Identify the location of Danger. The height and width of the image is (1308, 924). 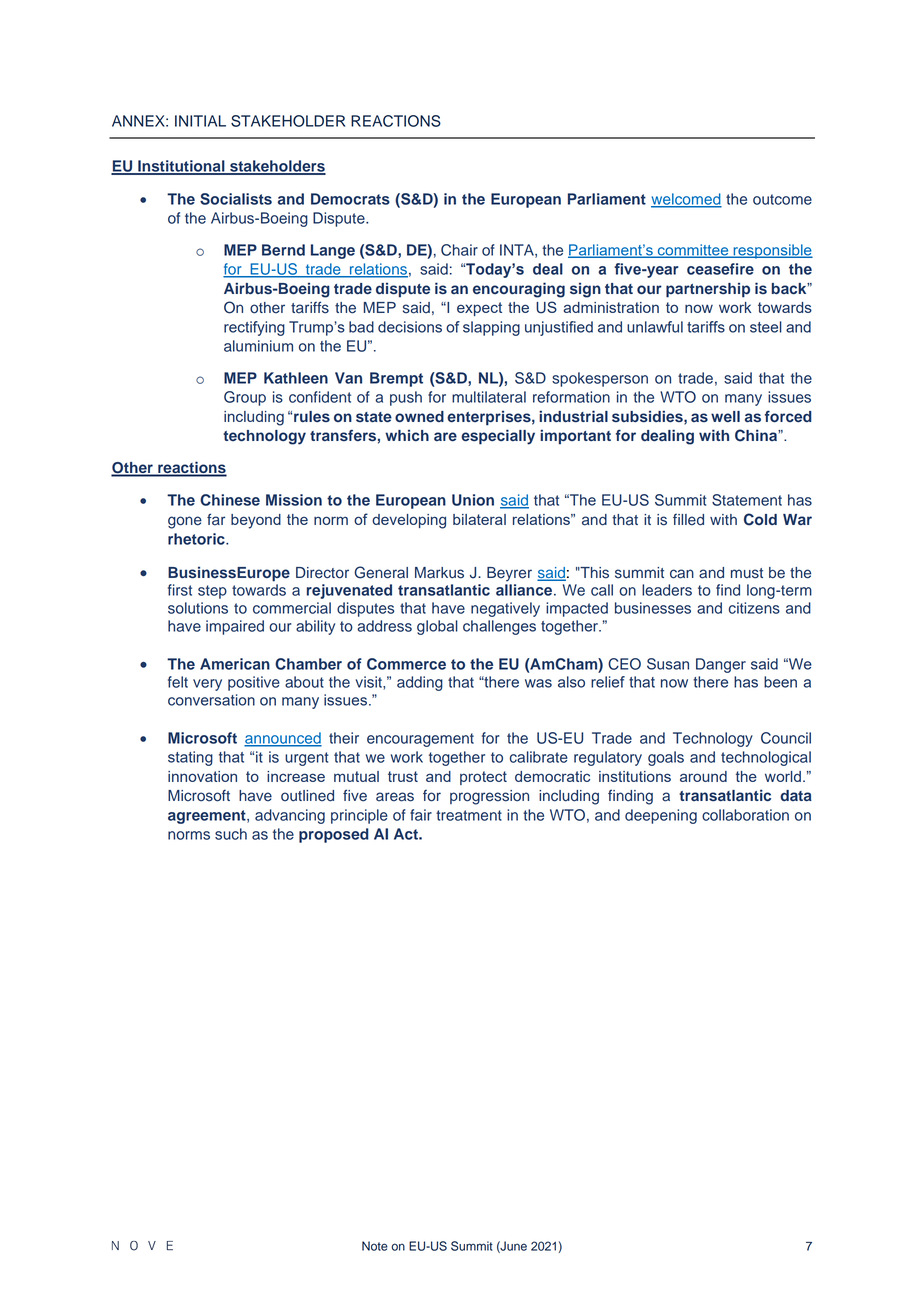
(721, 665).
